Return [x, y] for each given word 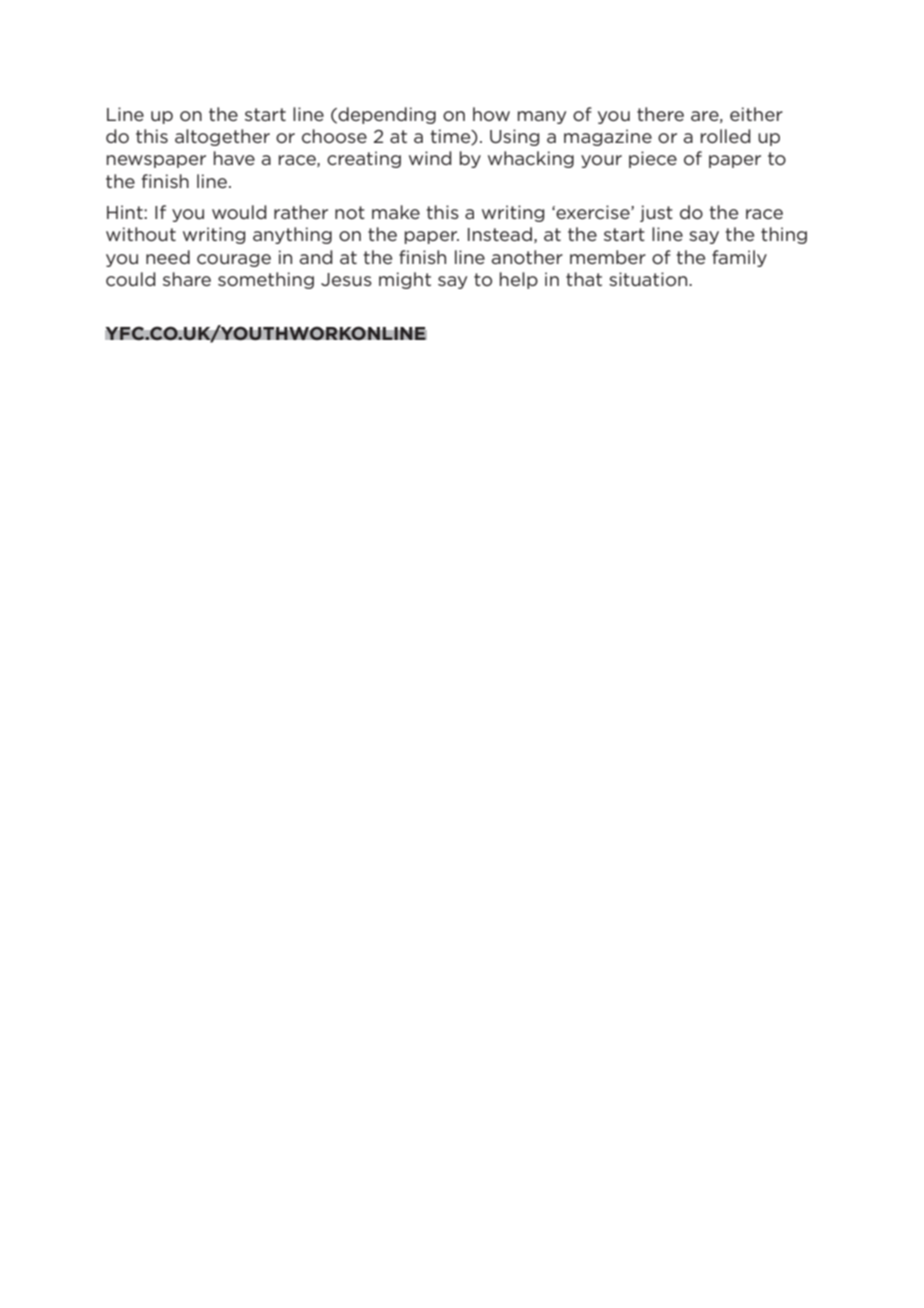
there [660, 114]
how [491, 114]
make [396, 212]
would [239, 212]
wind [430, 158]
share [187, 279]
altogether [222, 137]
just [656, 213]
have [234, 158]
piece [653, 159]
